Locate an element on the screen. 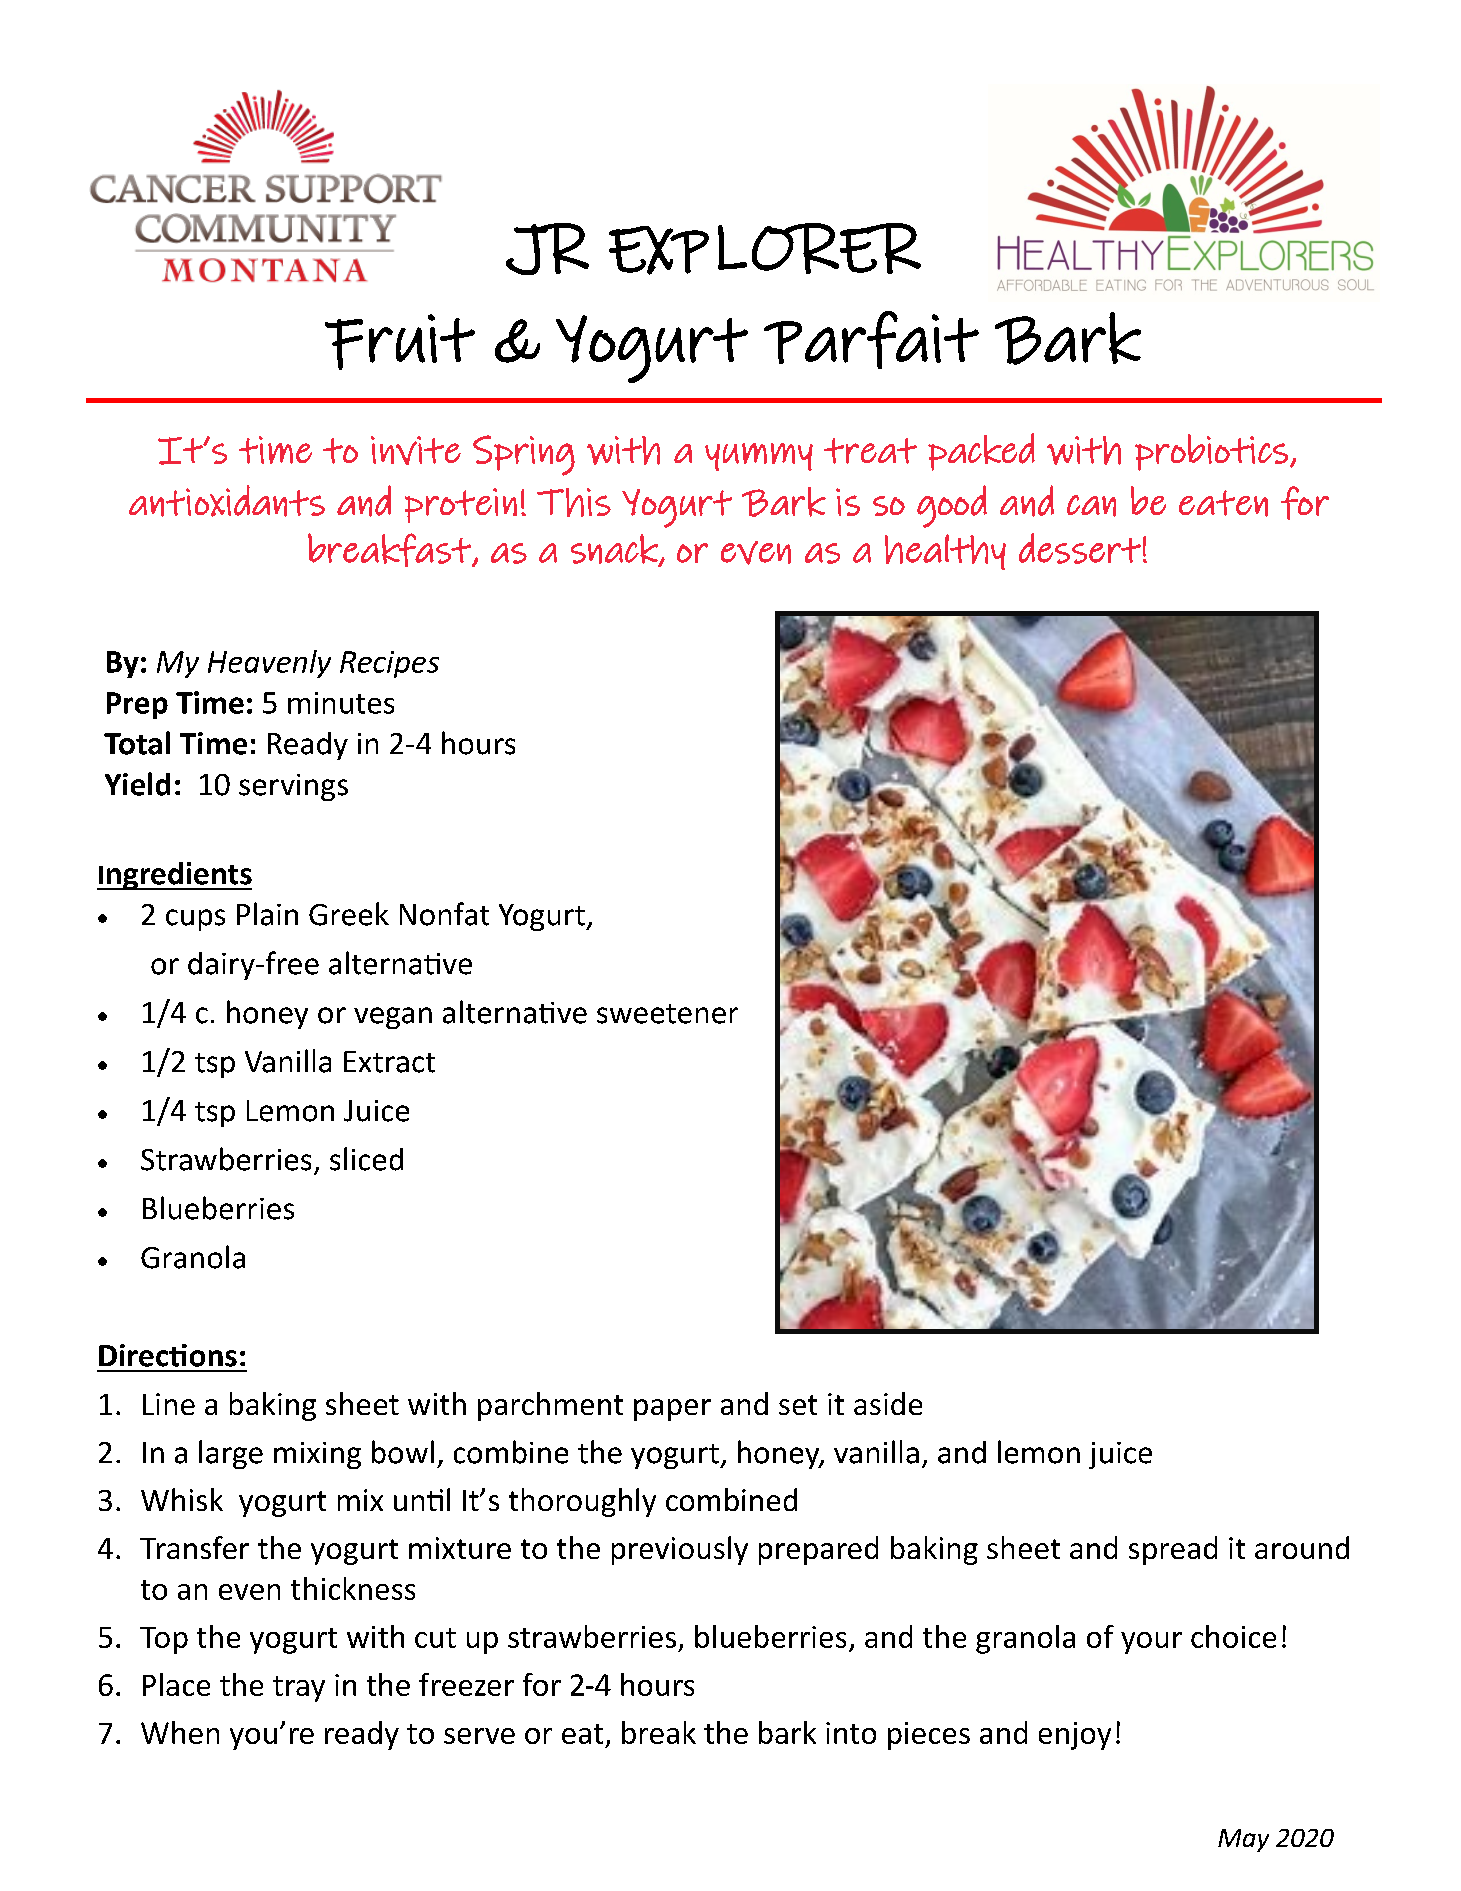 The width and height of the screenshot is (1461, 1891). EXPLORER is located at coordinates (765, 249).
